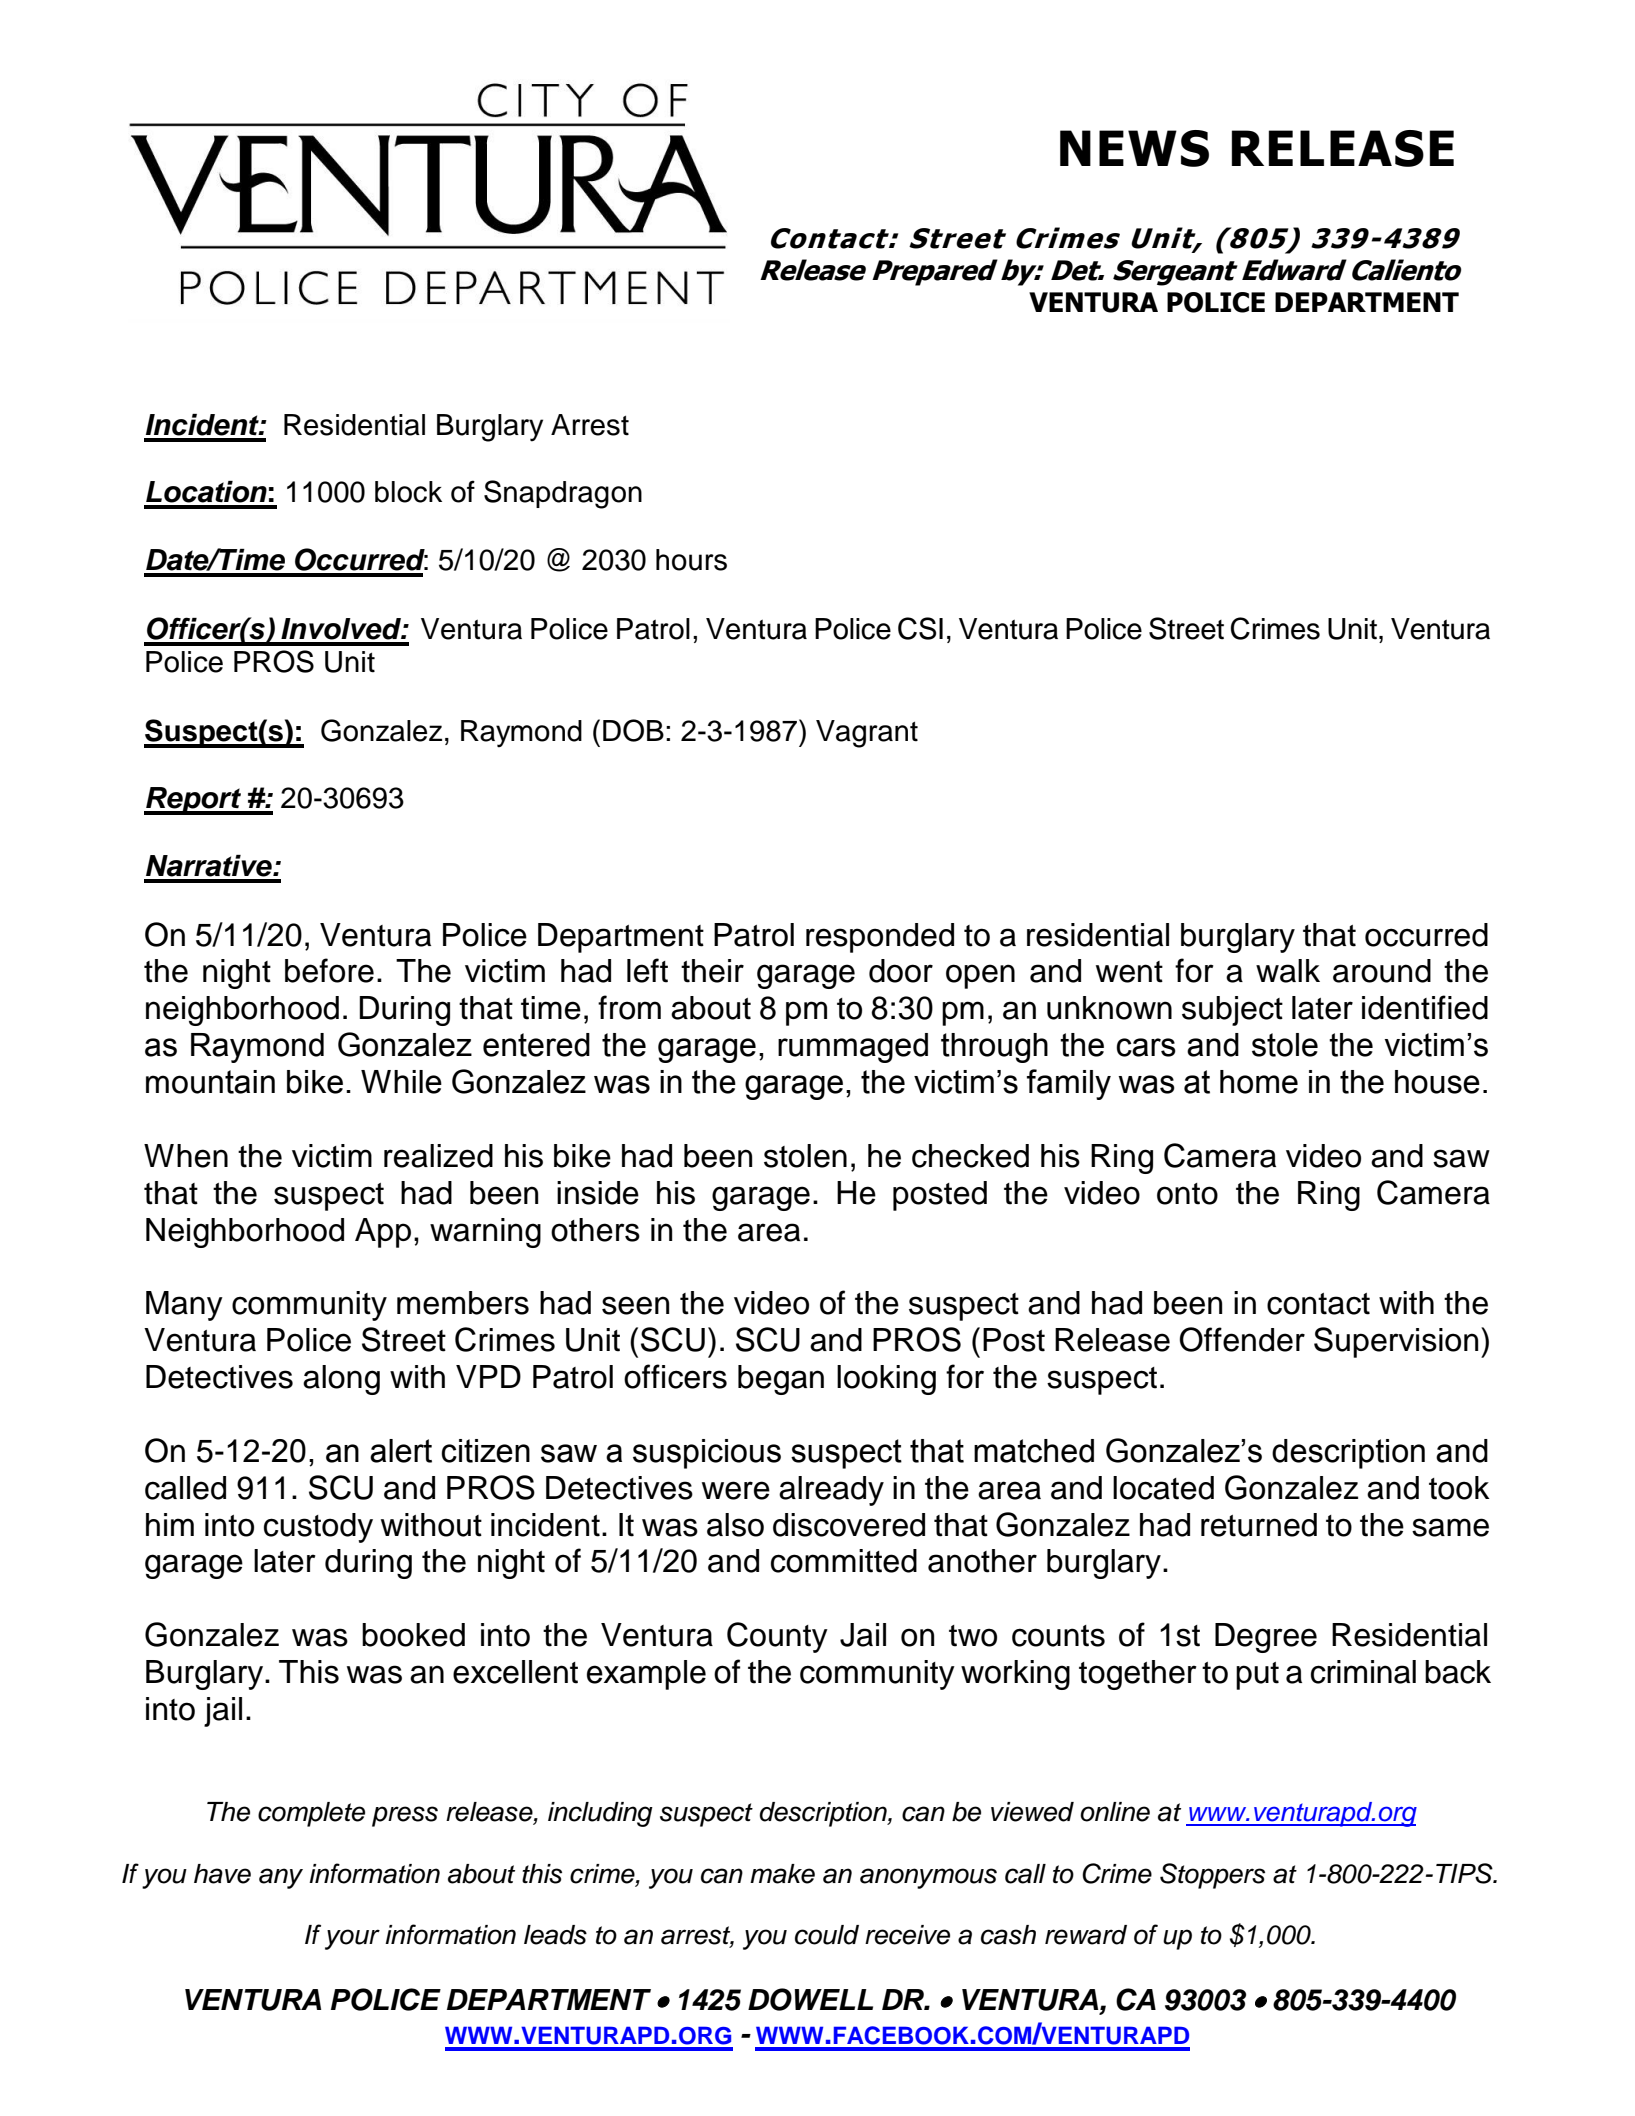 The width and height of the page is (1635, 2116). I want to click on NEWS, so click(1134, 148).
